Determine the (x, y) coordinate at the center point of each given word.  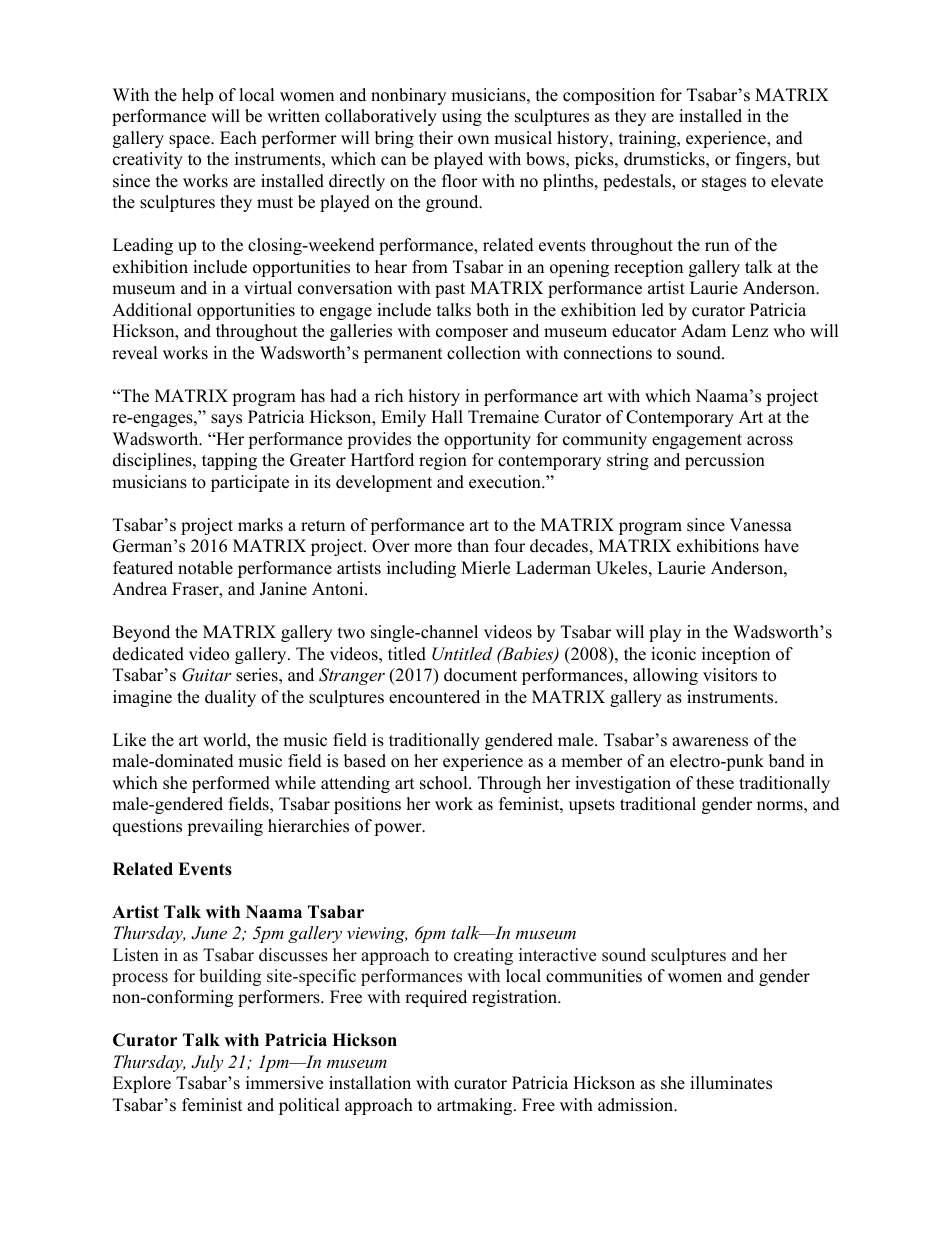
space (190, 141)
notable (205, 568)
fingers (762, 160)
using (462, 117)
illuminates (731, 1083)
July (207, 1063)
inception (736, 655)
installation (370, 1083)
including (421, 569)
